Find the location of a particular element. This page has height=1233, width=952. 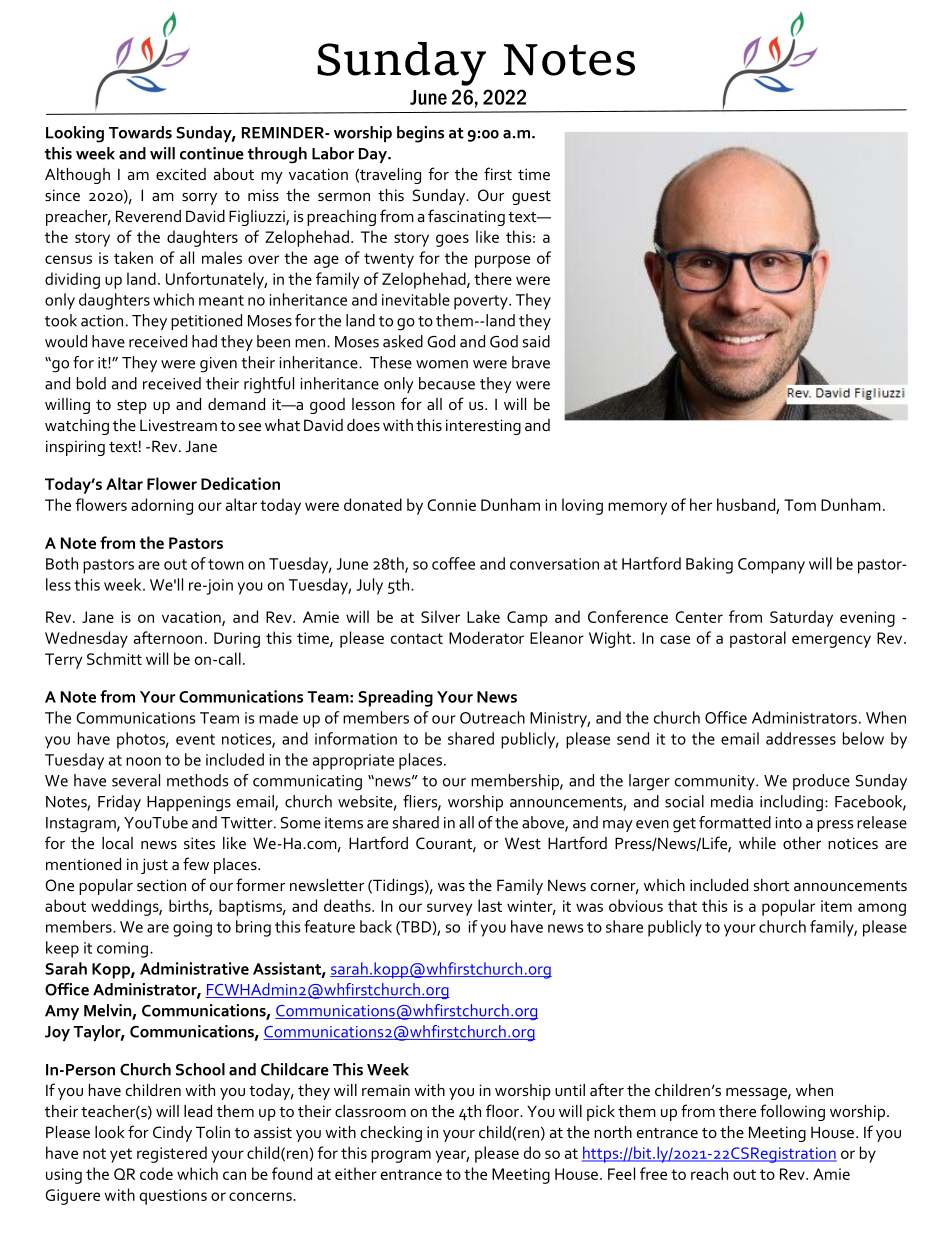

Schmitt is located at coordinates (114, 658).
